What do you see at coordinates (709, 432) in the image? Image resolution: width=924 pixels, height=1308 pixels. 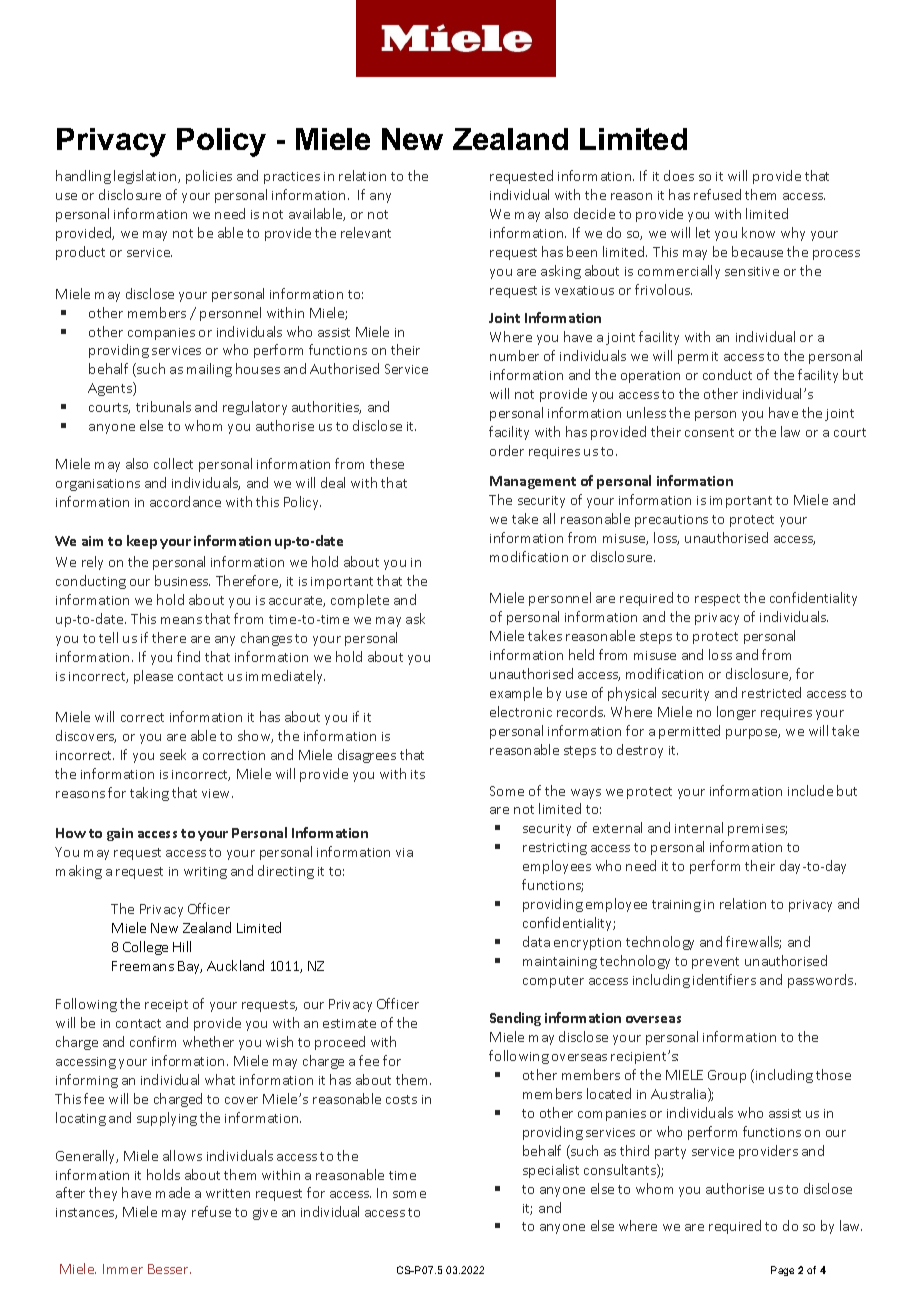 I see `consent` at bounding box center [709, 432].
